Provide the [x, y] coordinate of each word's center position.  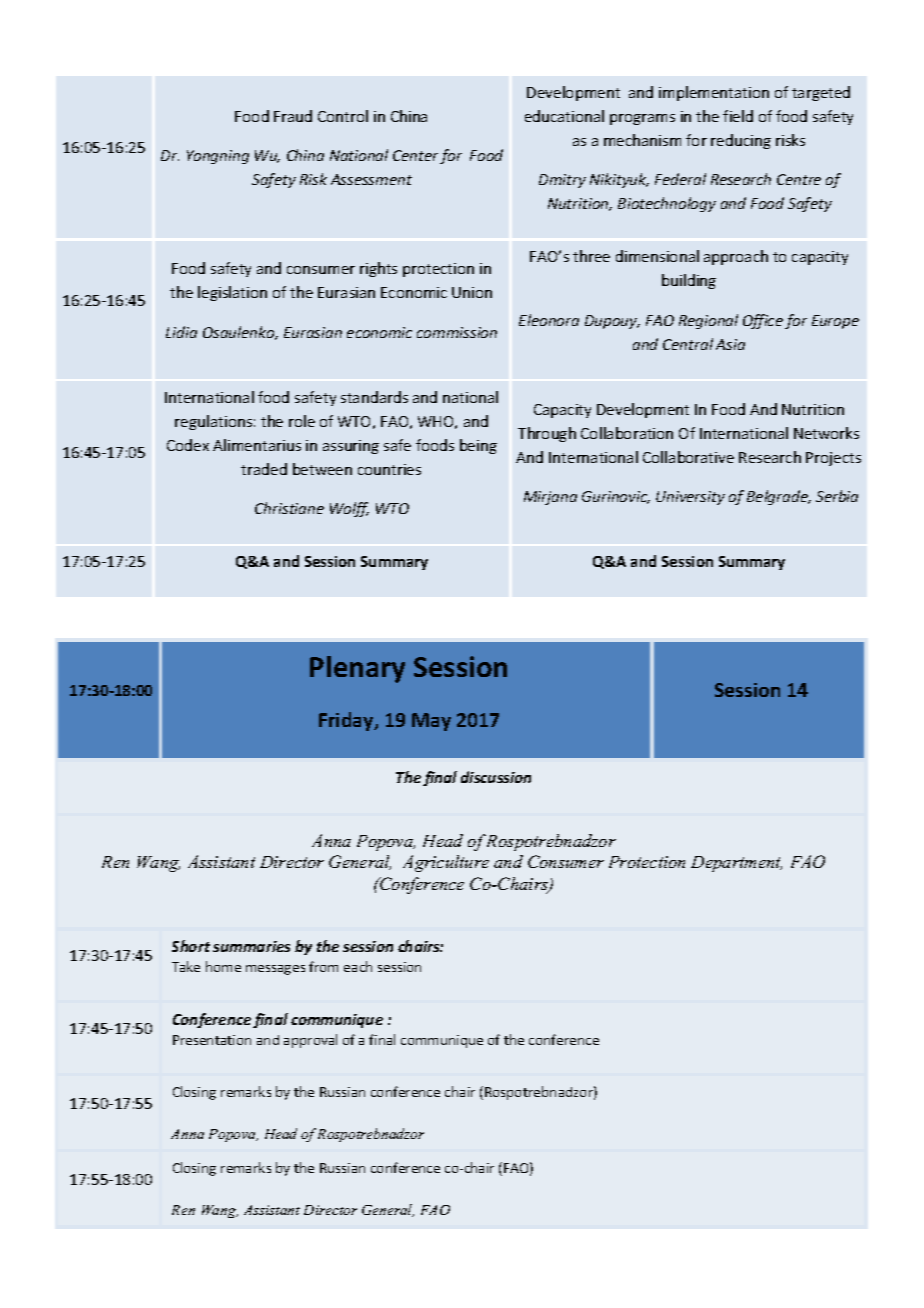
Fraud [293, 116]
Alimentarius [257, 445]
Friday [347, 721]
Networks [826, 433]
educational [564, 116]
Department [736, 864]
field [738, 116]
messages [275, 970]
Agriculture [446, 863]
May [431, 722]
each [358, 966]
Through [547, 434]
